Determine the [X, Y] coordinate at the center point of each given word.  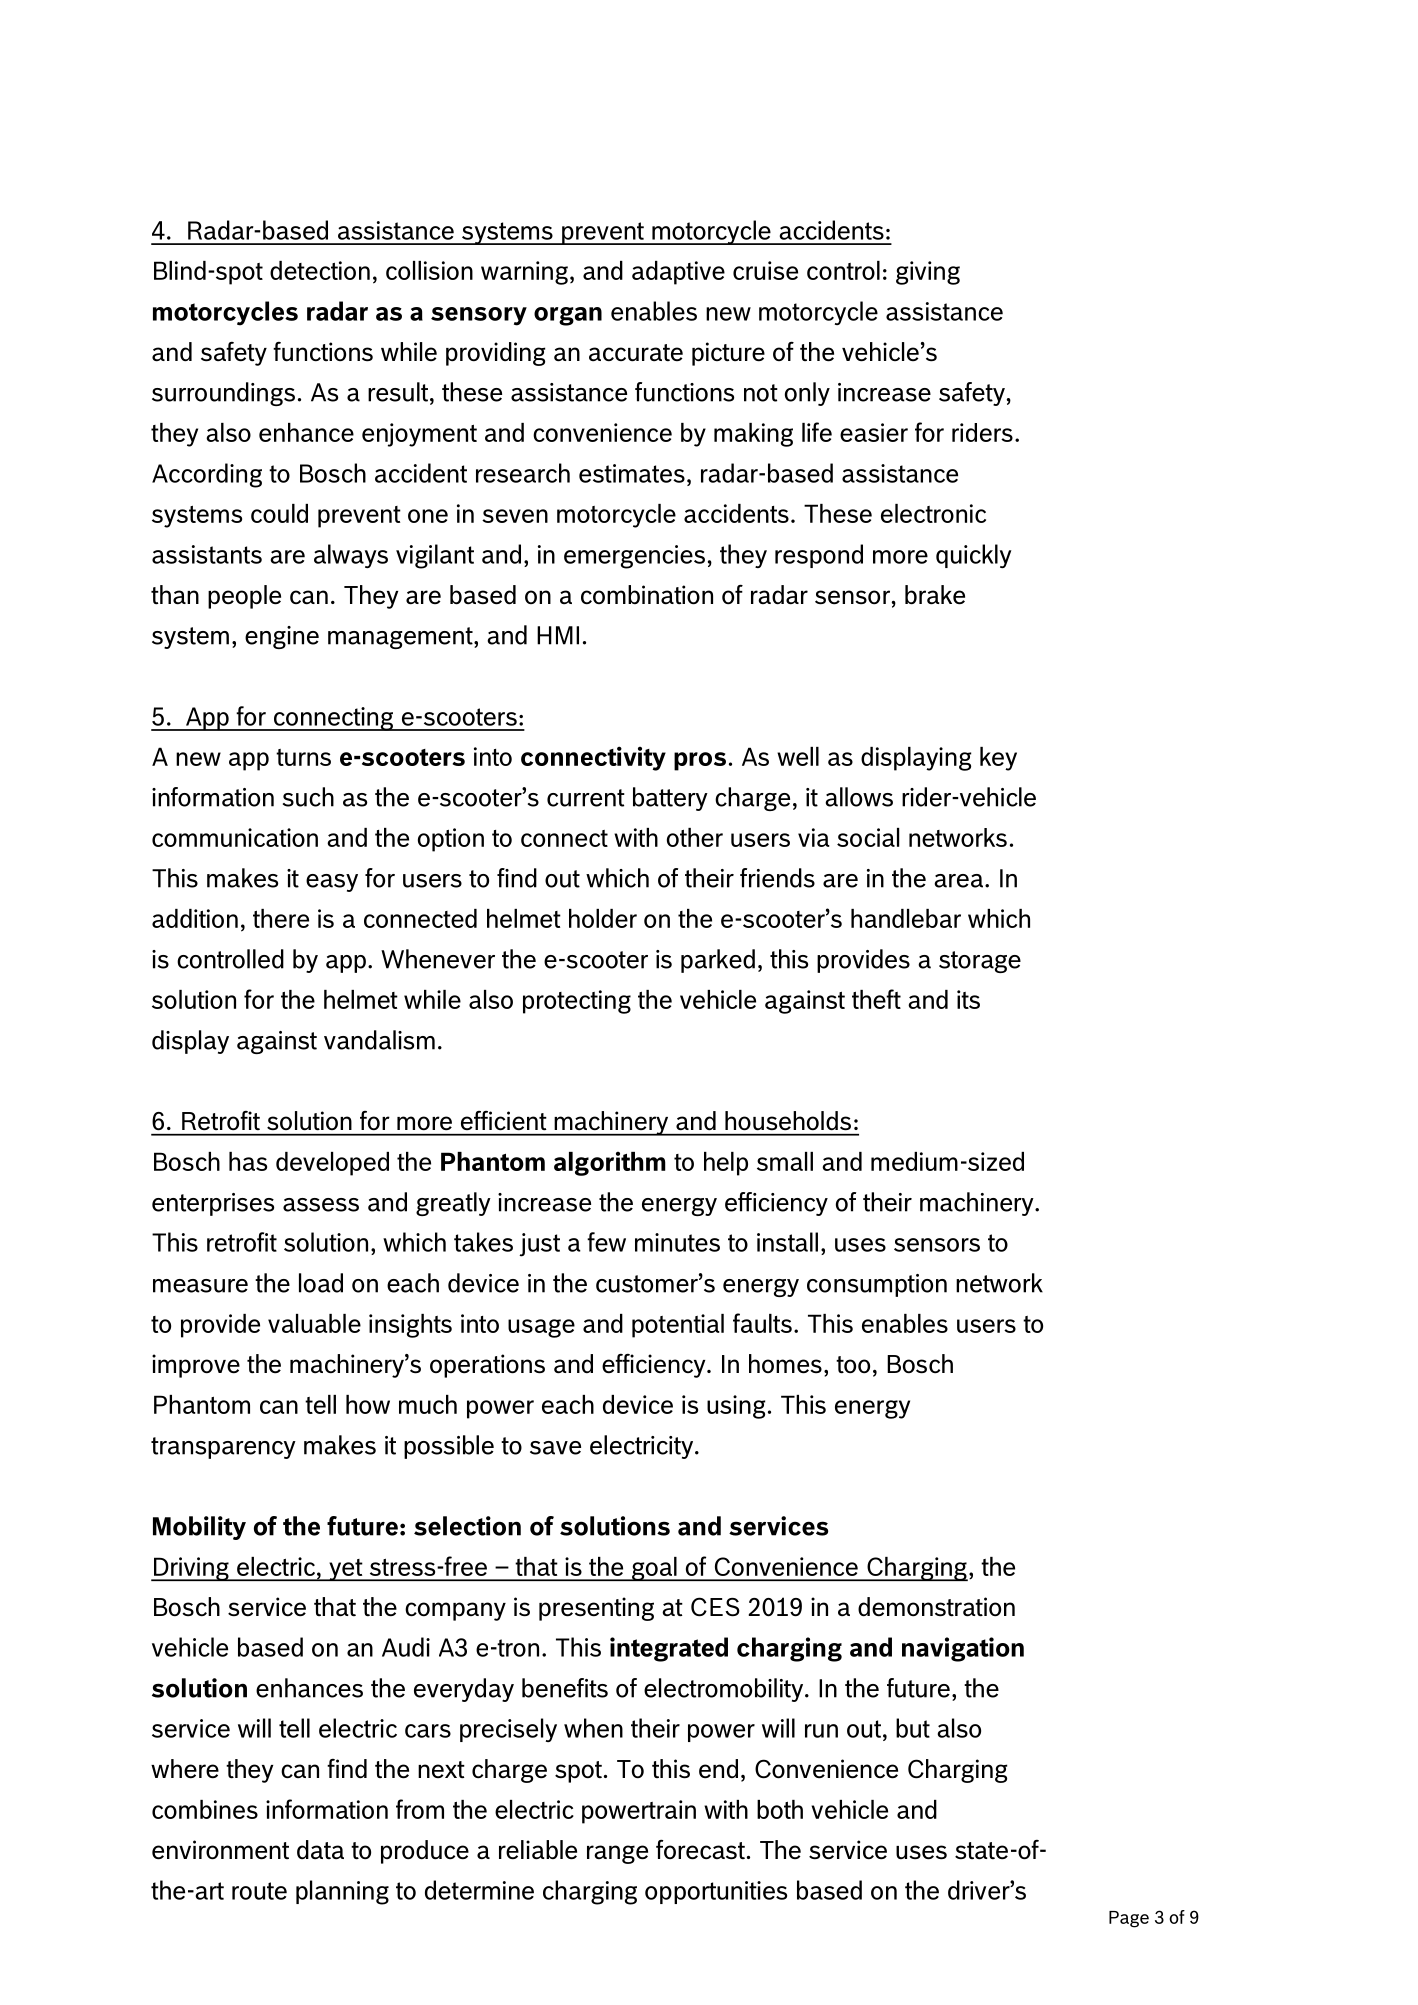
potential [678, 1326]
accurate [636, 353]
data [320, 1849]
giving [928, 273]
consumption [877, 1285]
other [695, 837]
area [960, 881]
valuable [314, 1323]
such [308, 797]
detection [320, 270]
